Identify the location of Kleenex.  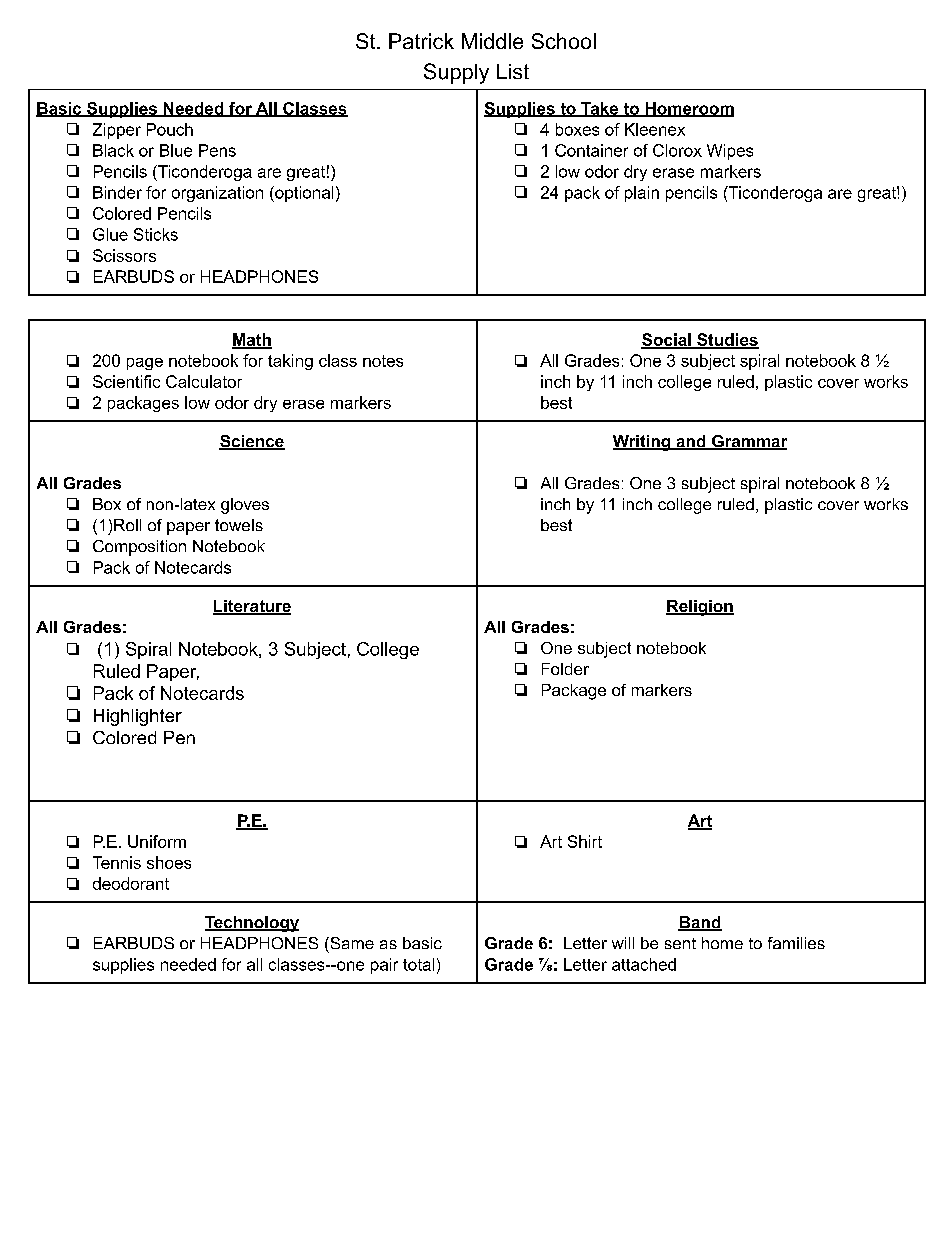
(655, 129).
